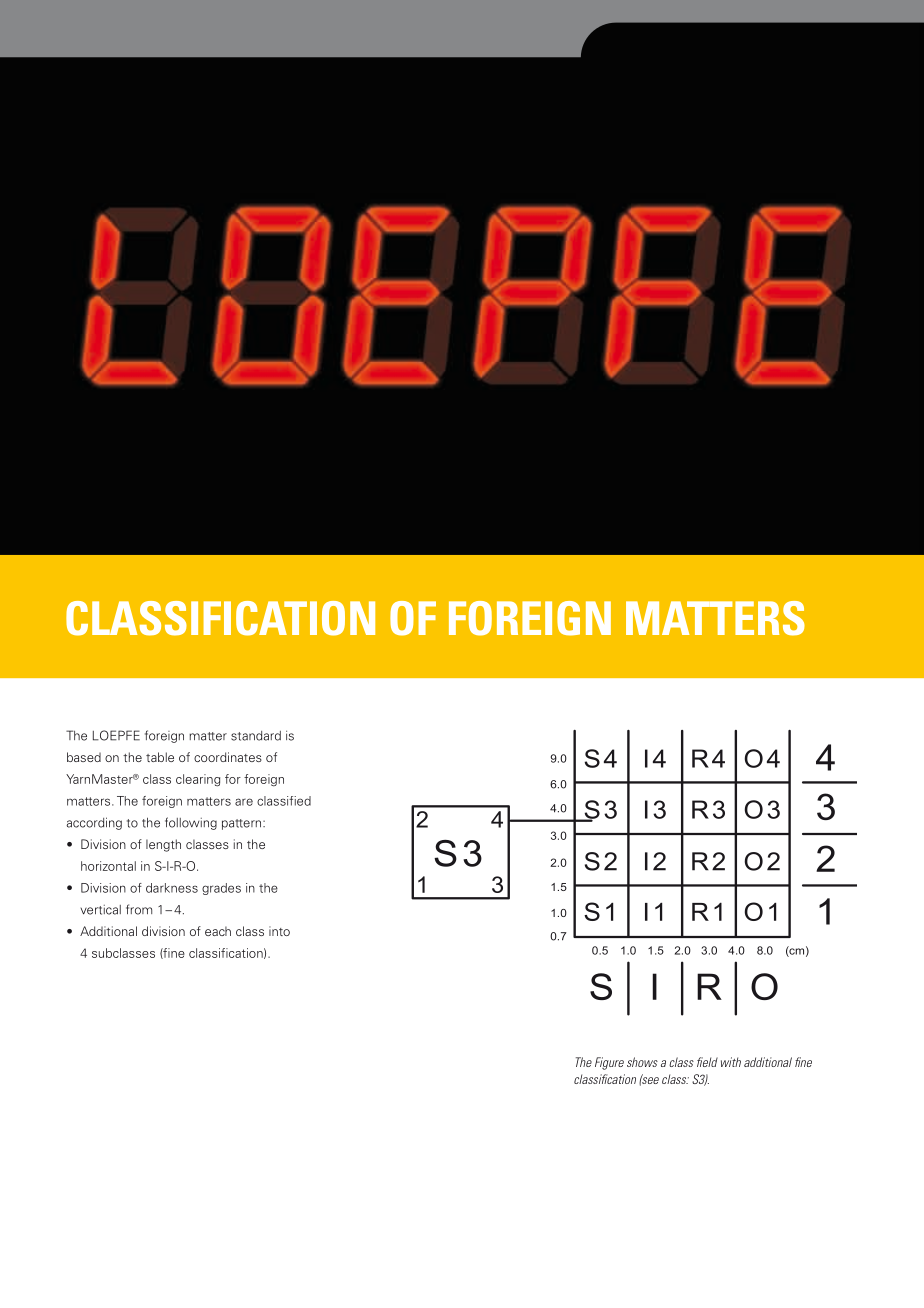 The height and width of the page is (1308, 924). What do you see at coordinates (609, 1063) in the page?
I see `Figure` at bounding box center [609, 1063].
